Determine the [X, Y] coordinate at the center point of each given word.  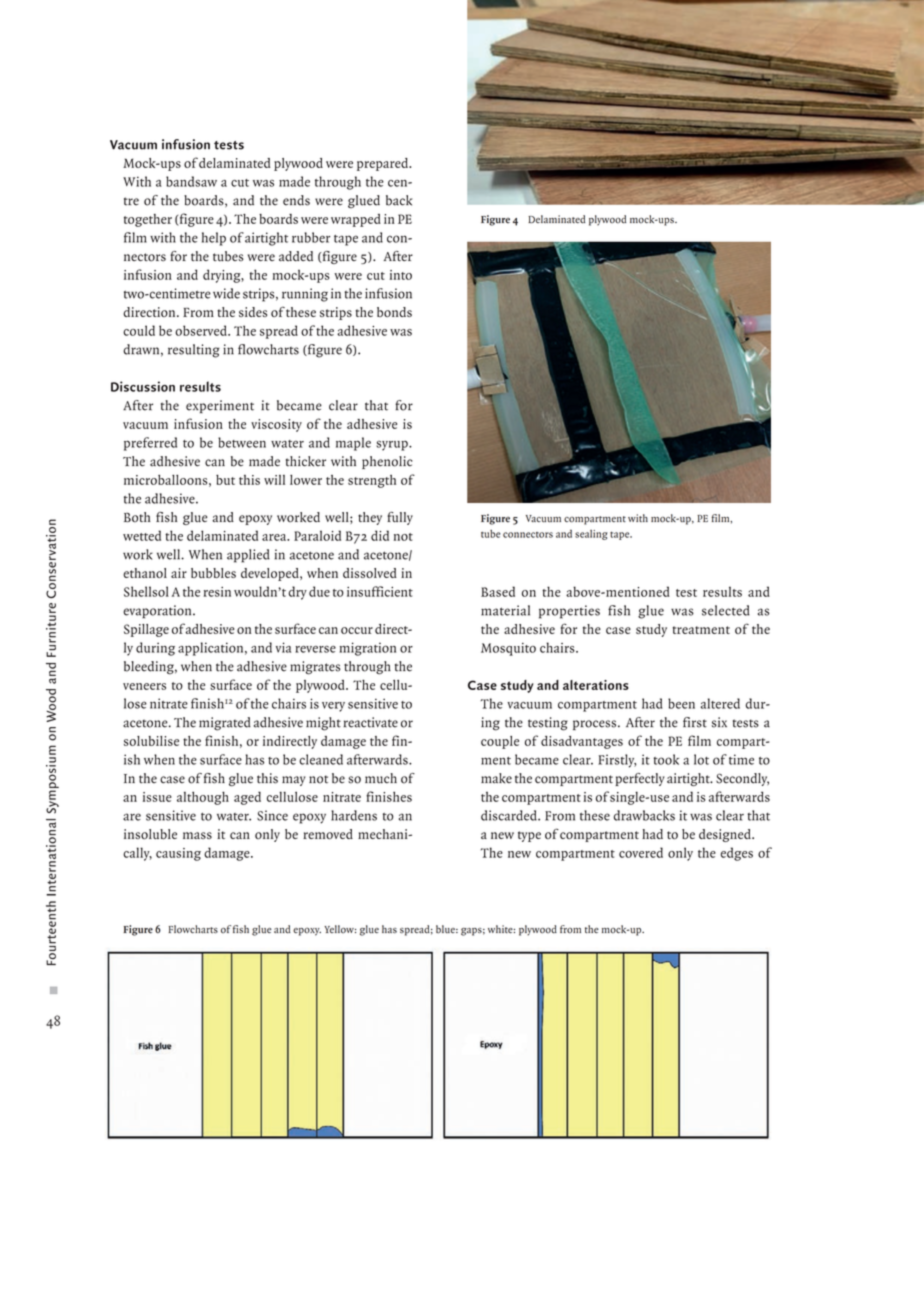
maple [353, 444]
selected [726, 610]
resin [217, 592]
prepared [383, 164]
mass [197, 835]
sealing [591, 535]
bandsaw [191, 181]
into [400, 275]
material [505, 610]
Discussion [143, 386]
